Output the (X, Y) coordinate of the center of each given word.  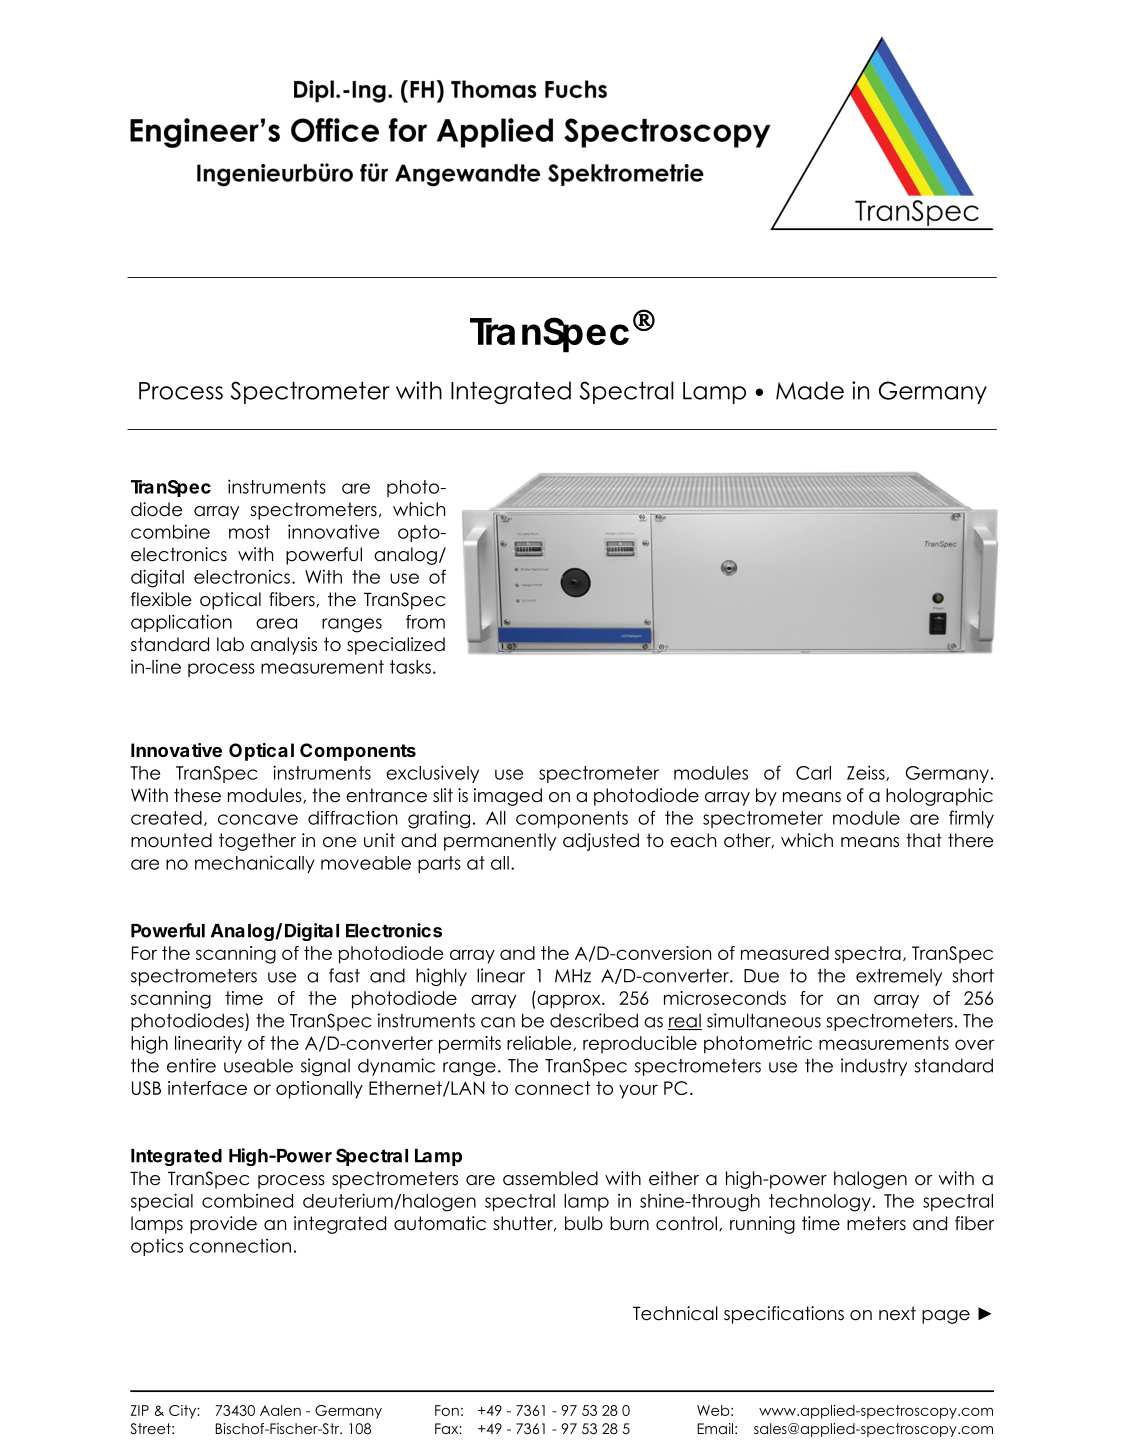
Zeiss (867, 773)
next (897, 1313)
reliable (540, 1043)
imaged (508, 797)
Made (810, 390)
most (249, 532)
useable (258, 1065)
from (425, 622)
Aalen (280, 1410)
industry (874, 1067)
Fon (447, 1410)
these (197, 795)
